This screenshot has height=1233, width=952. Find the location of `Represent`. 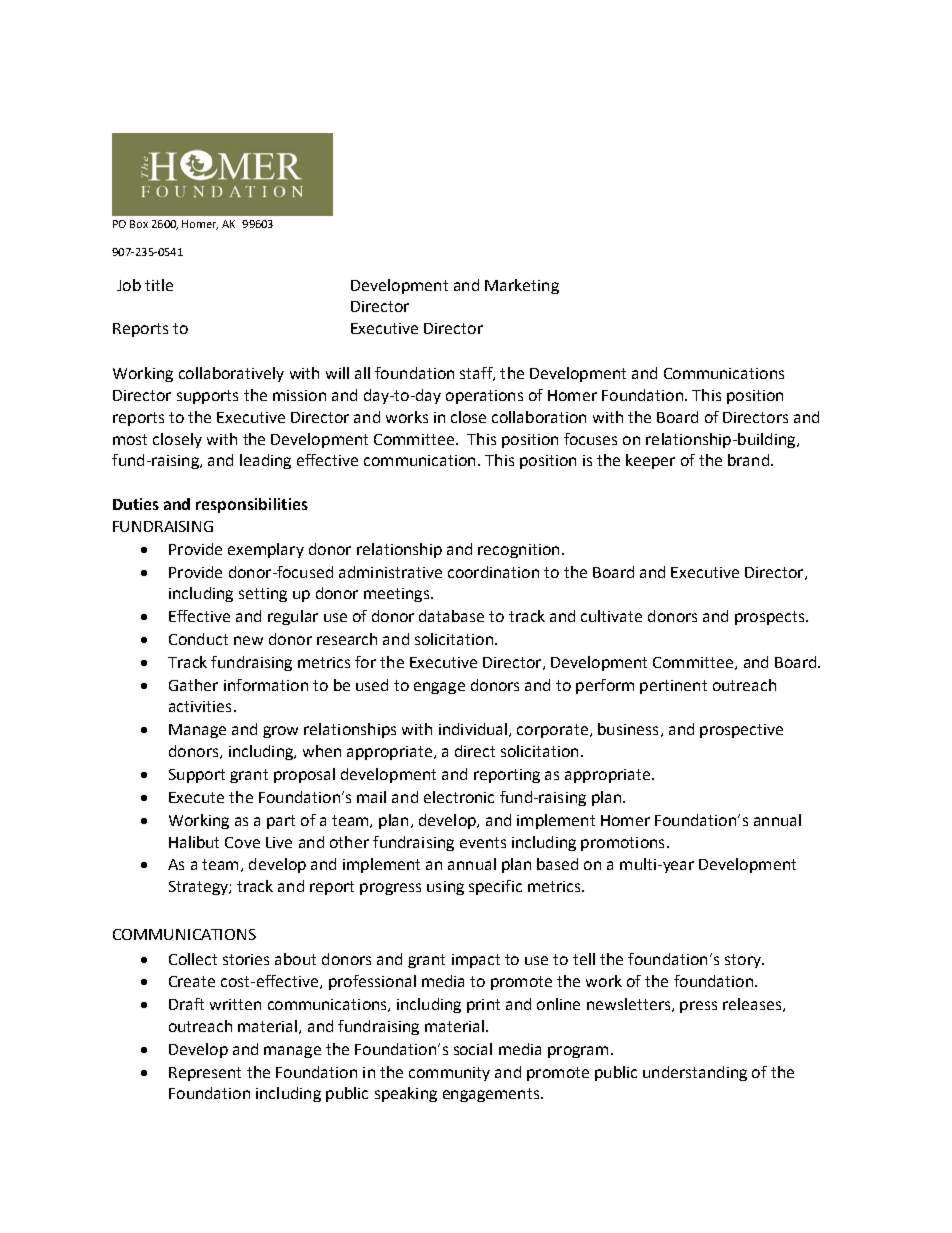

Represent is located at coordinates (205, 1074).
